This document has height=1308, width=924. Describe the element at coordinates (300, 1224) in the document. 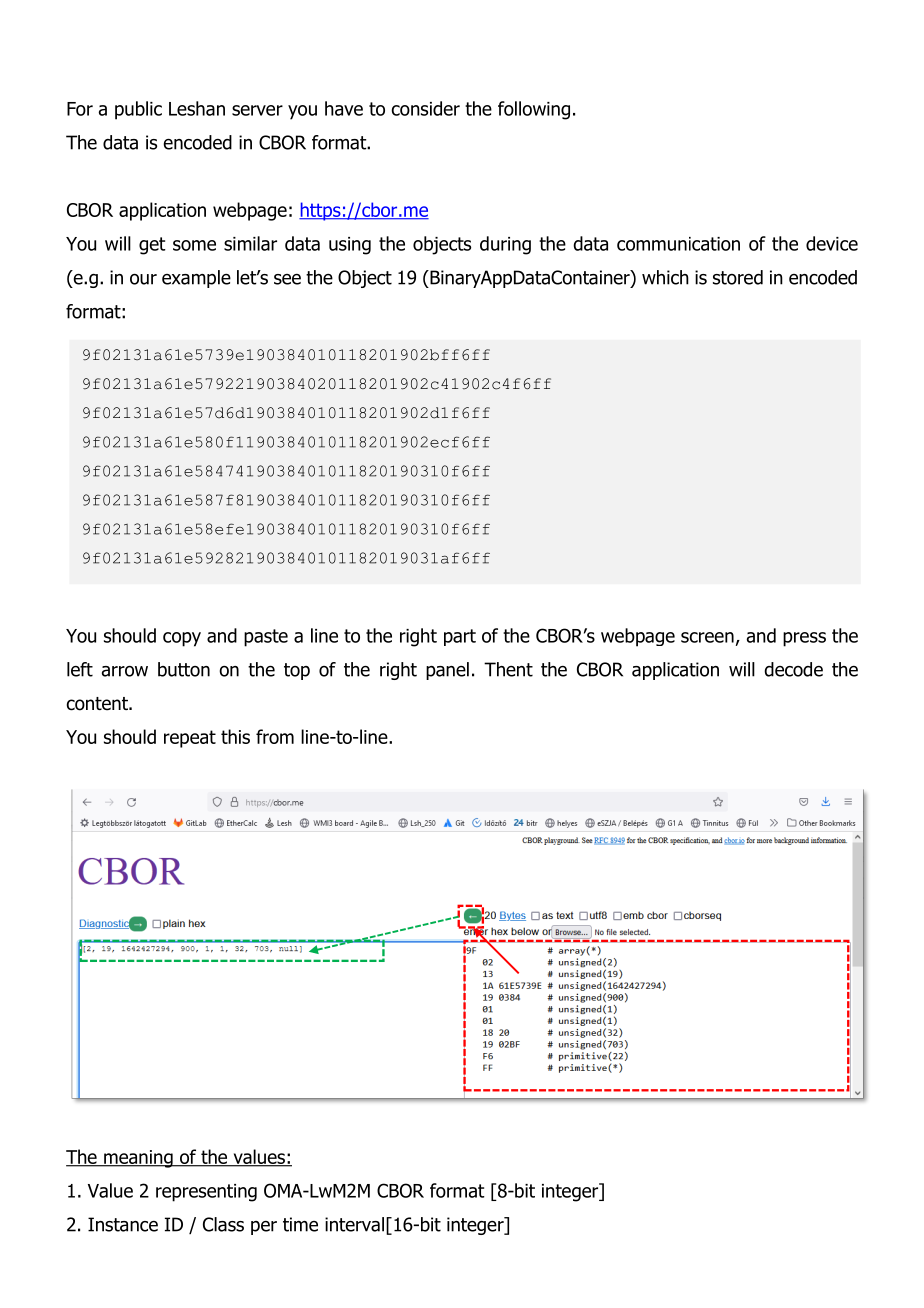

I see `time` at that location.
